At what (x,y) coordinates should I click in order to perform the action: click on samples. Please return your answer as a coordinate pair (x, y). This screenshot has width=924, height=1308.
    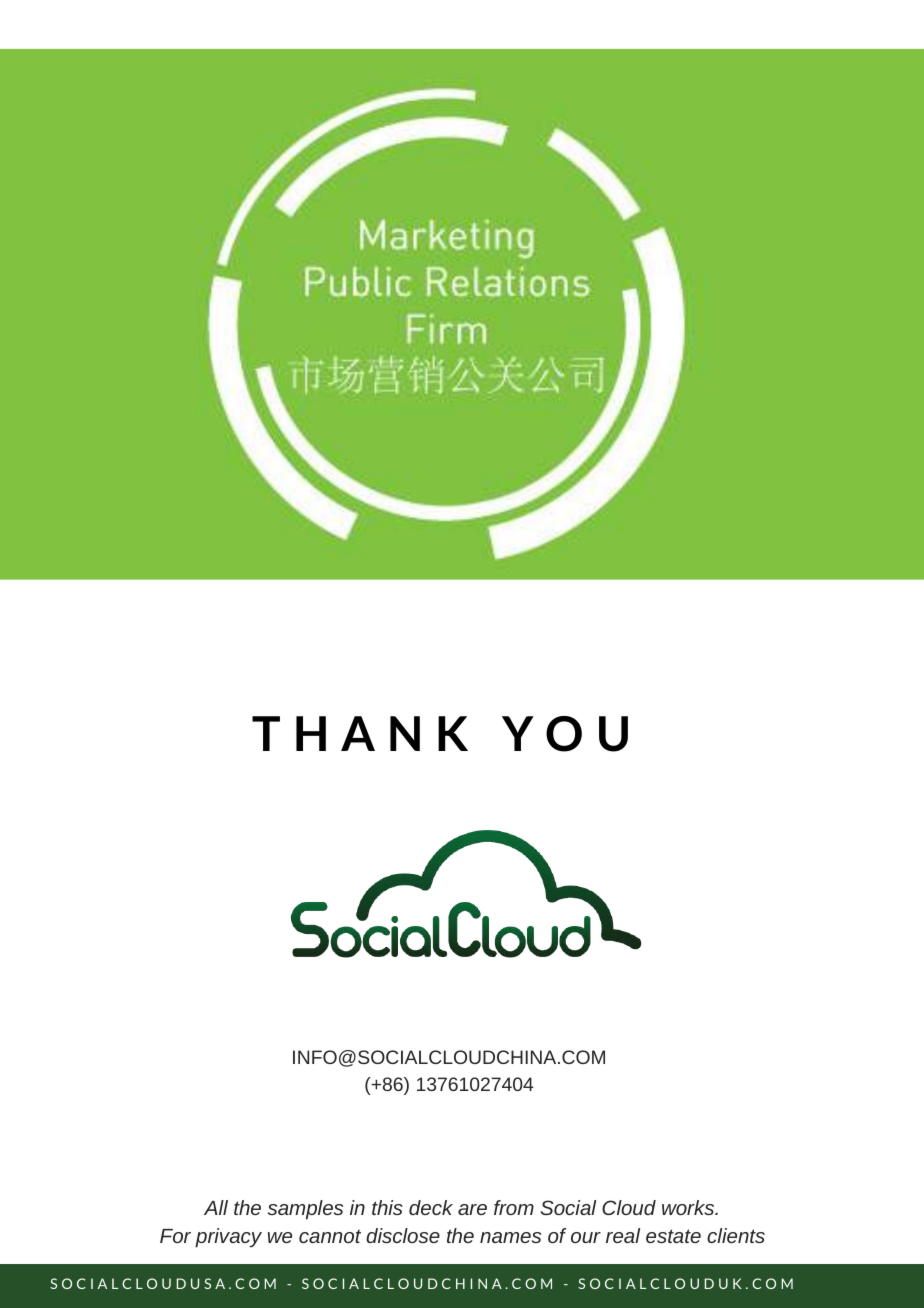
    Looking at the image, I should click on (305, 1210).
